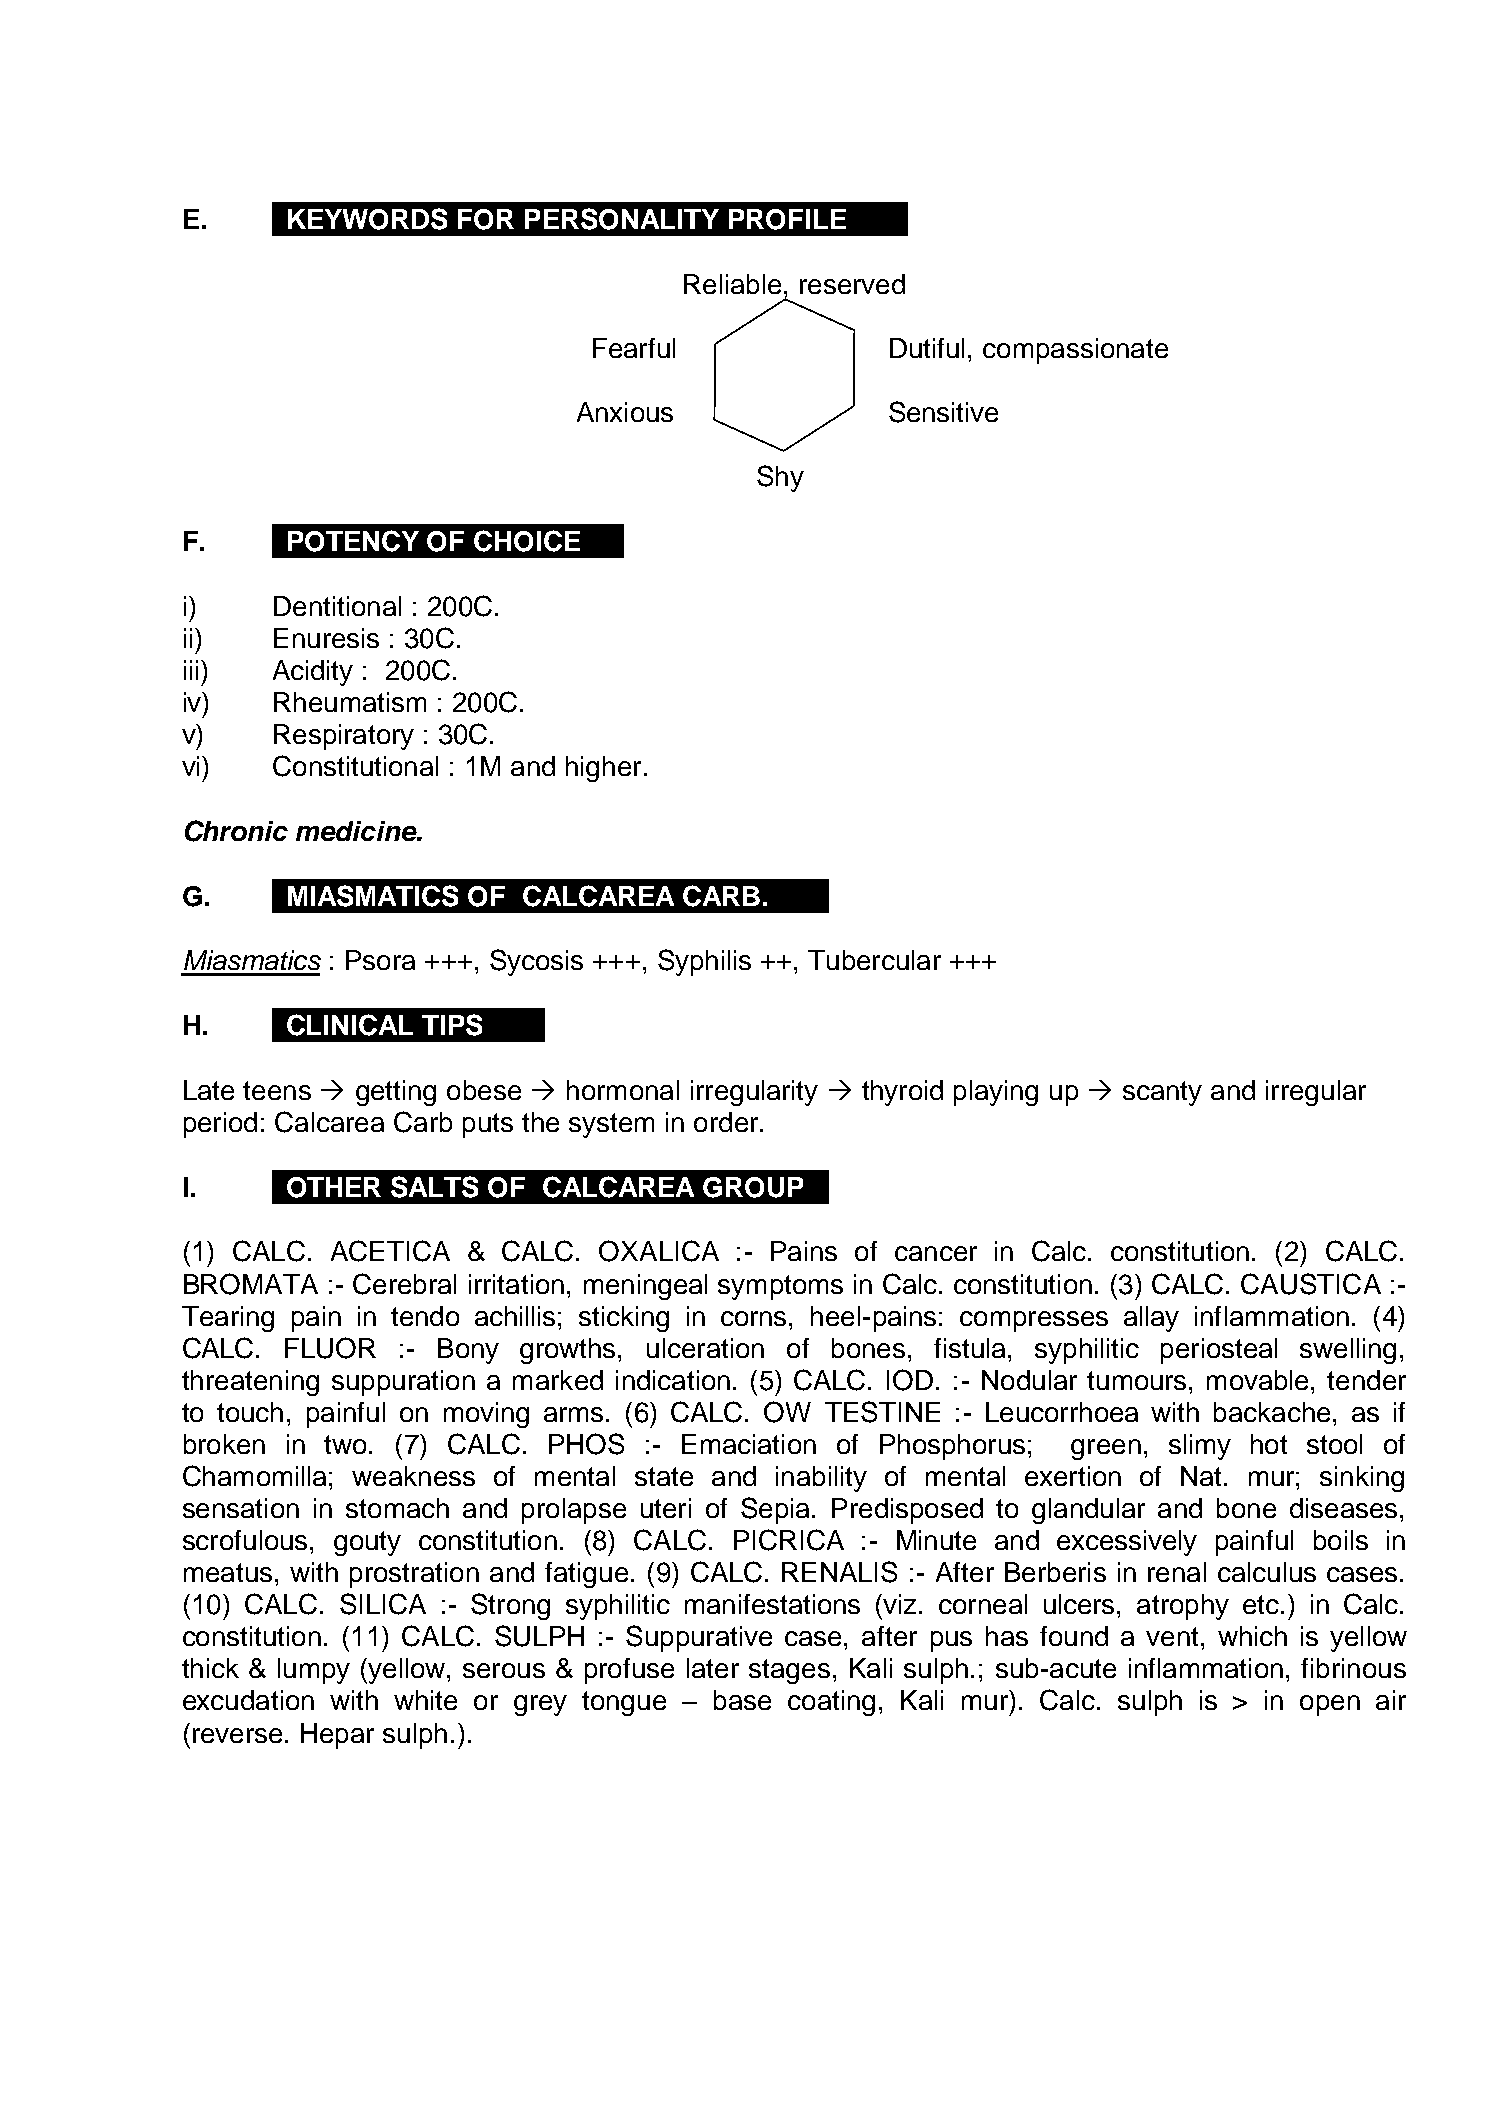 The height and width of the image is (2122, 1499). I want to click on corns, so click(753, 1318).
